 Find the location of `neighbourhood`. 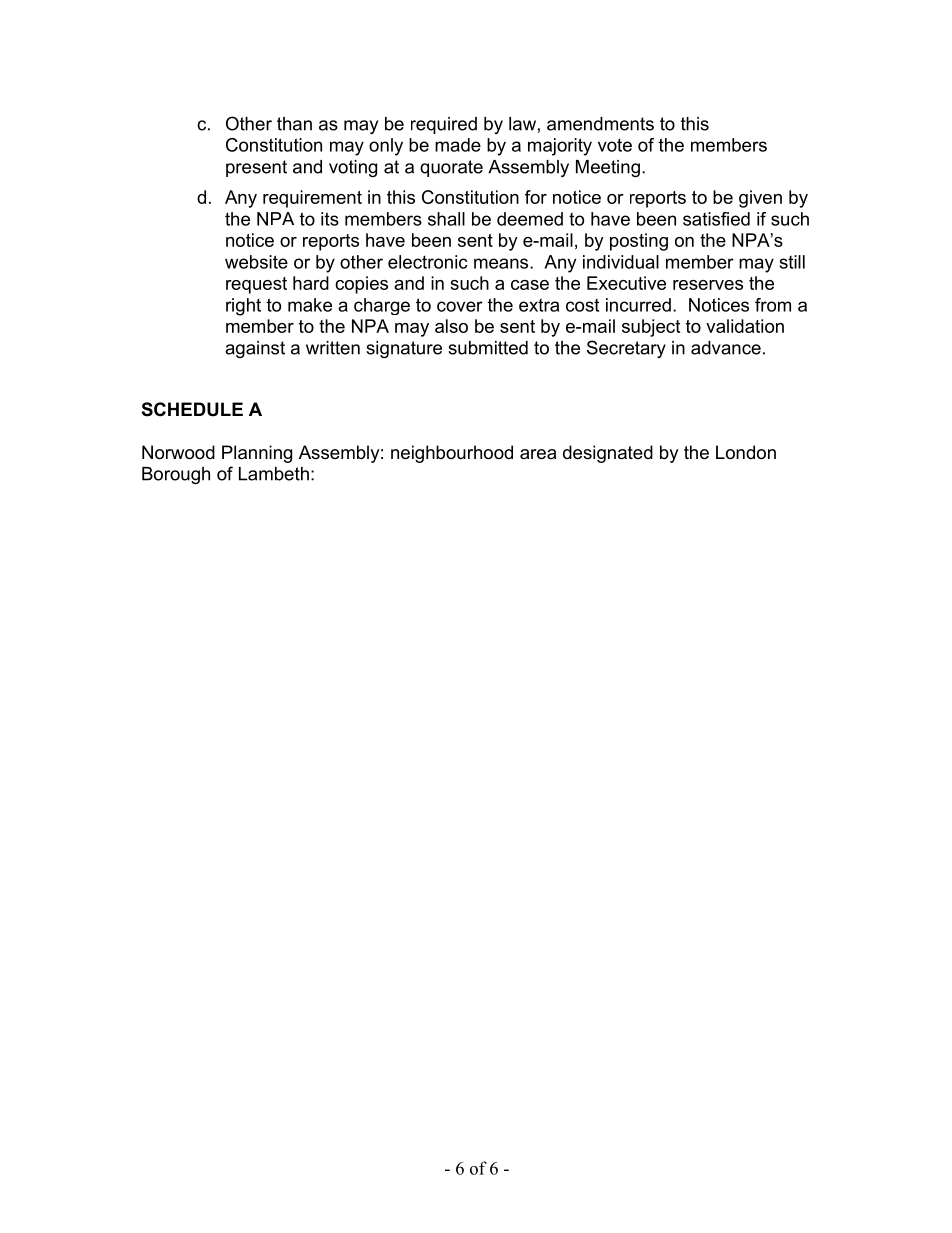

neighbourhood is located at coordinates (452, 454).
